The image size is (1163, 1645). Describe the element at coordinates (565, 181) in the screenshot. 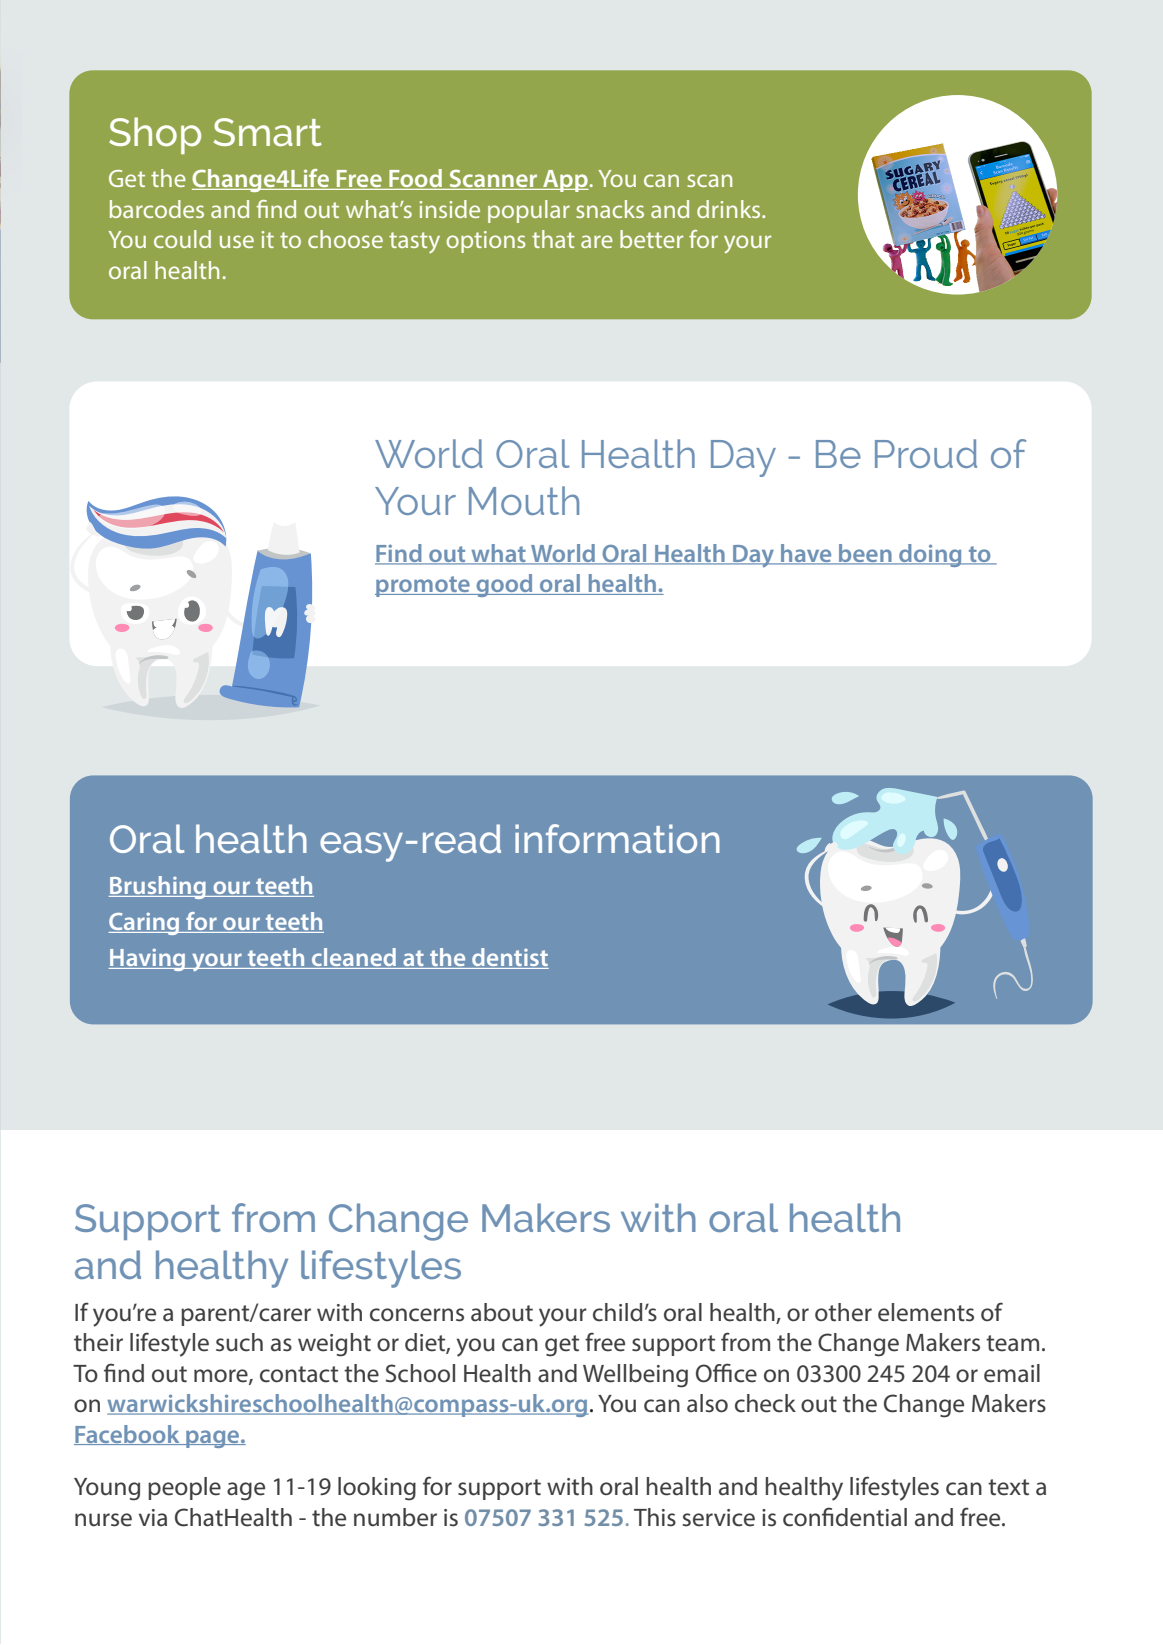

I see `App` at that location.
